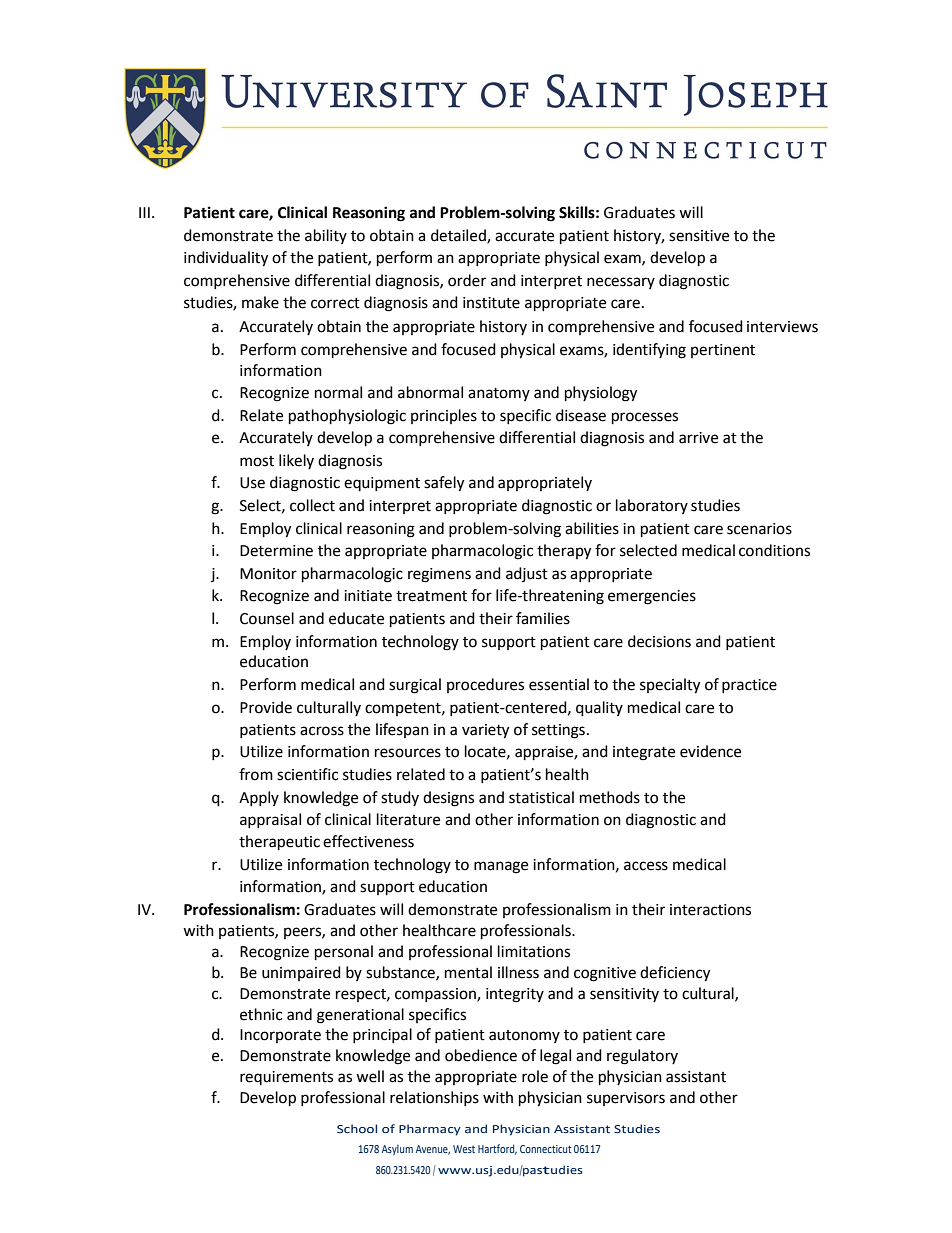 The height and width of the page is (1233, 952). Describe the element at coordinates (444, 484) in the page. I see `safely` at that location.
